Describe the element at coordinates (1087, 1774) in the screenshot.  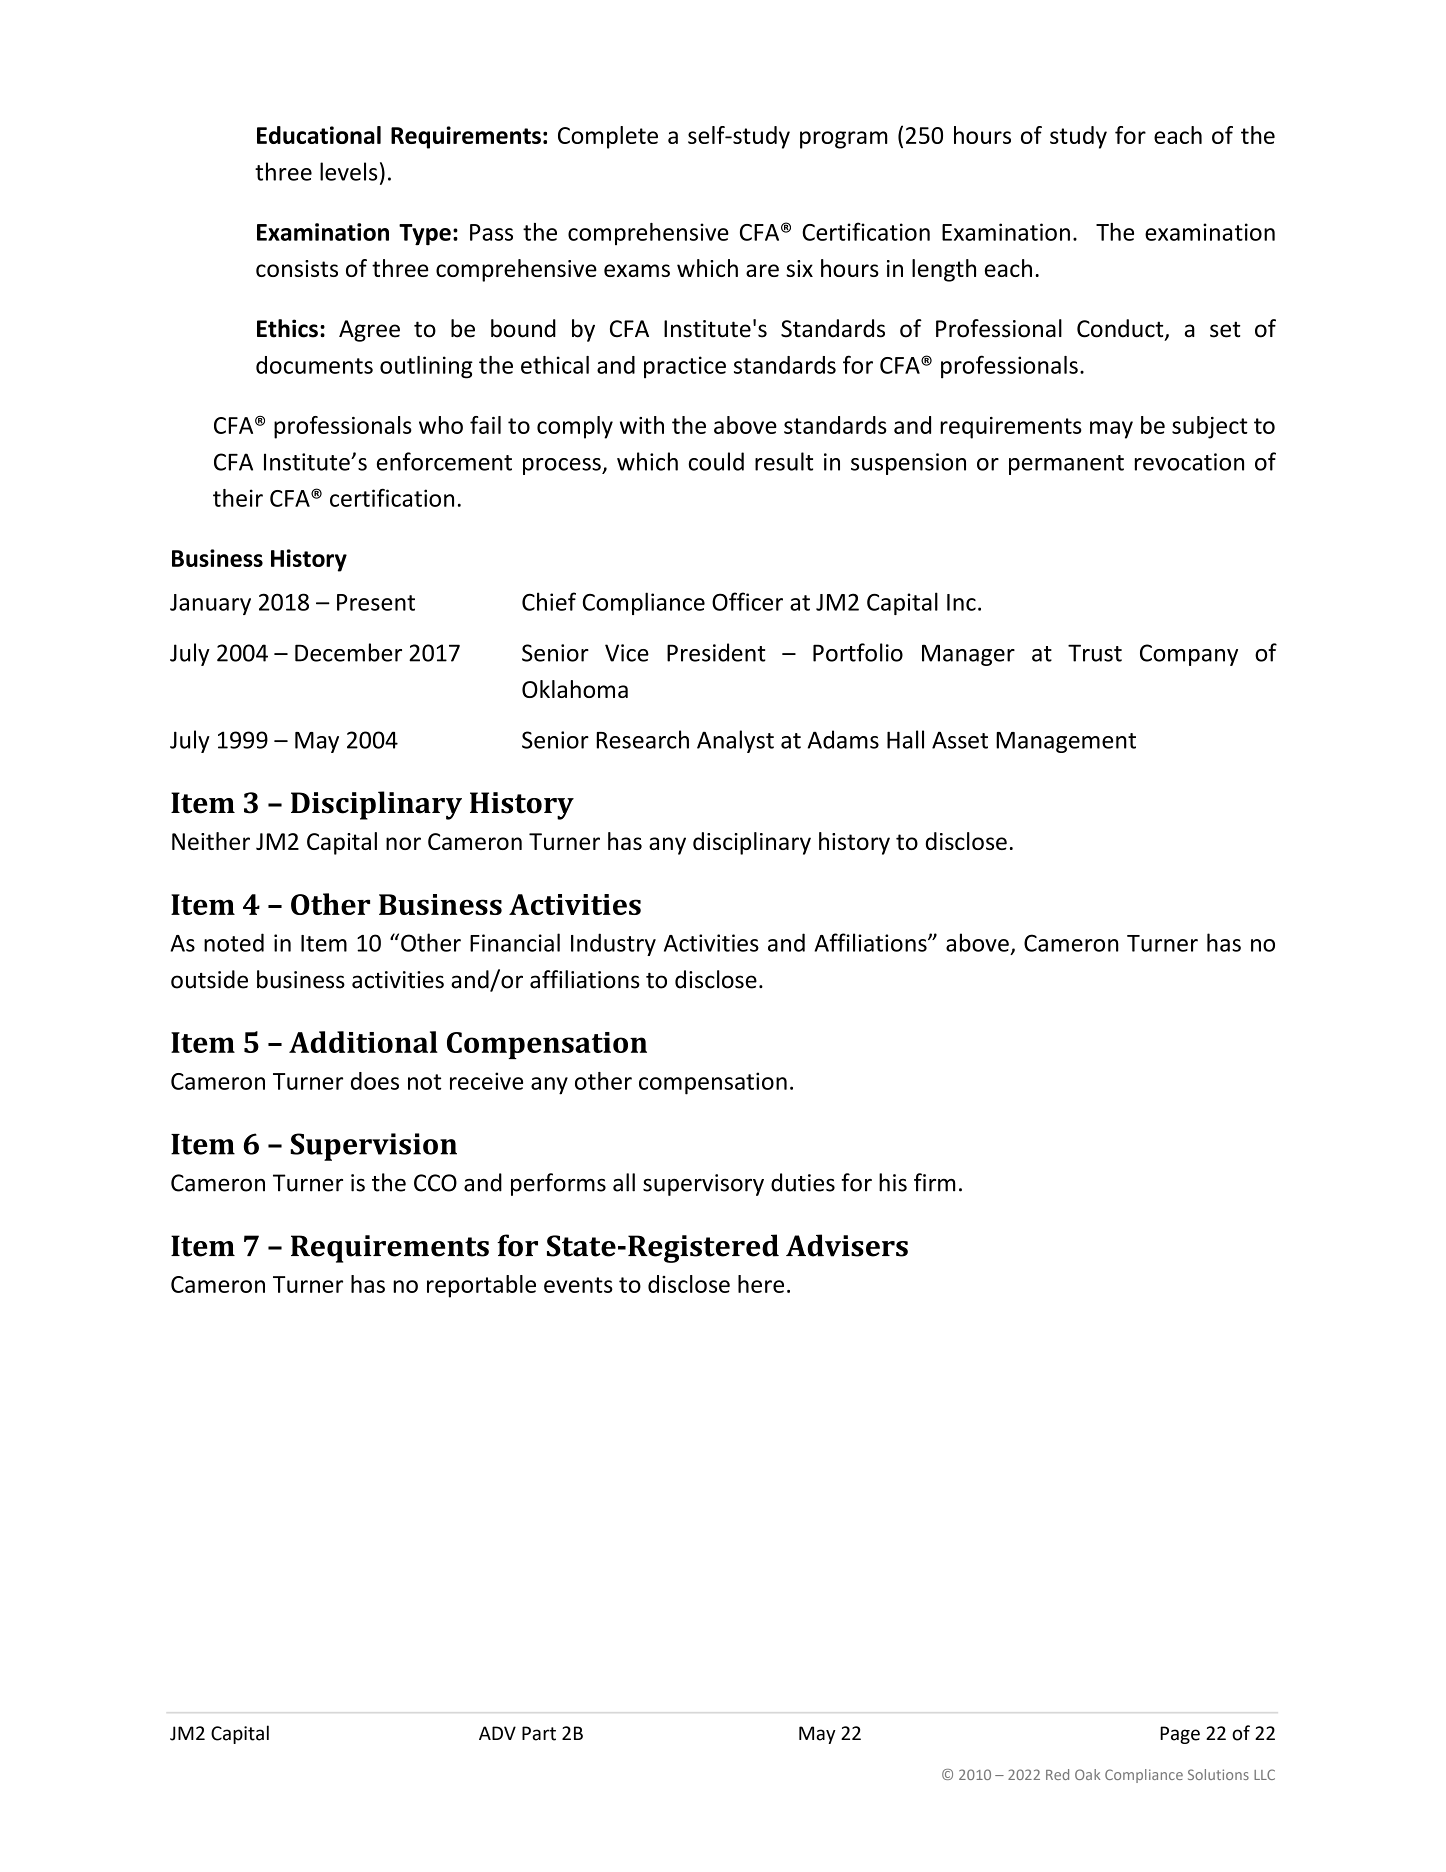
I see `Oak` at that location.
